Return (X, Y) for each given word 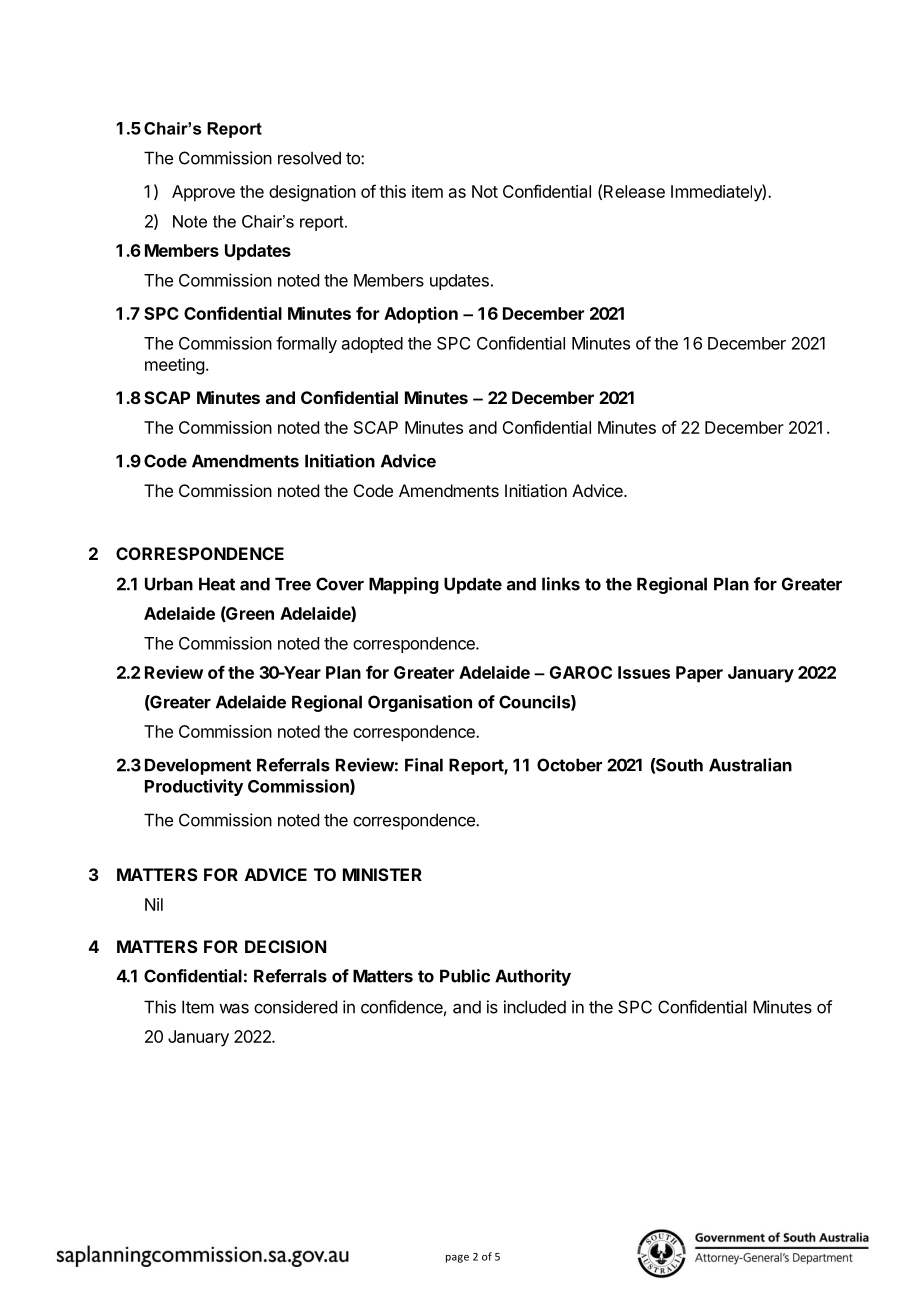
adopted (372, 345)
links (561, 584)
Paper (699, 674)
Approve (203, 193)
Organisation (420, 703)
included (535, 1007)
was (234, 1008)
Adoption (421, 315)
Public (465, 976)
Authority (533, 977)
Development (198, 766)
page (457, 1259)
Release (634, 191)
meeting (174, 366)
